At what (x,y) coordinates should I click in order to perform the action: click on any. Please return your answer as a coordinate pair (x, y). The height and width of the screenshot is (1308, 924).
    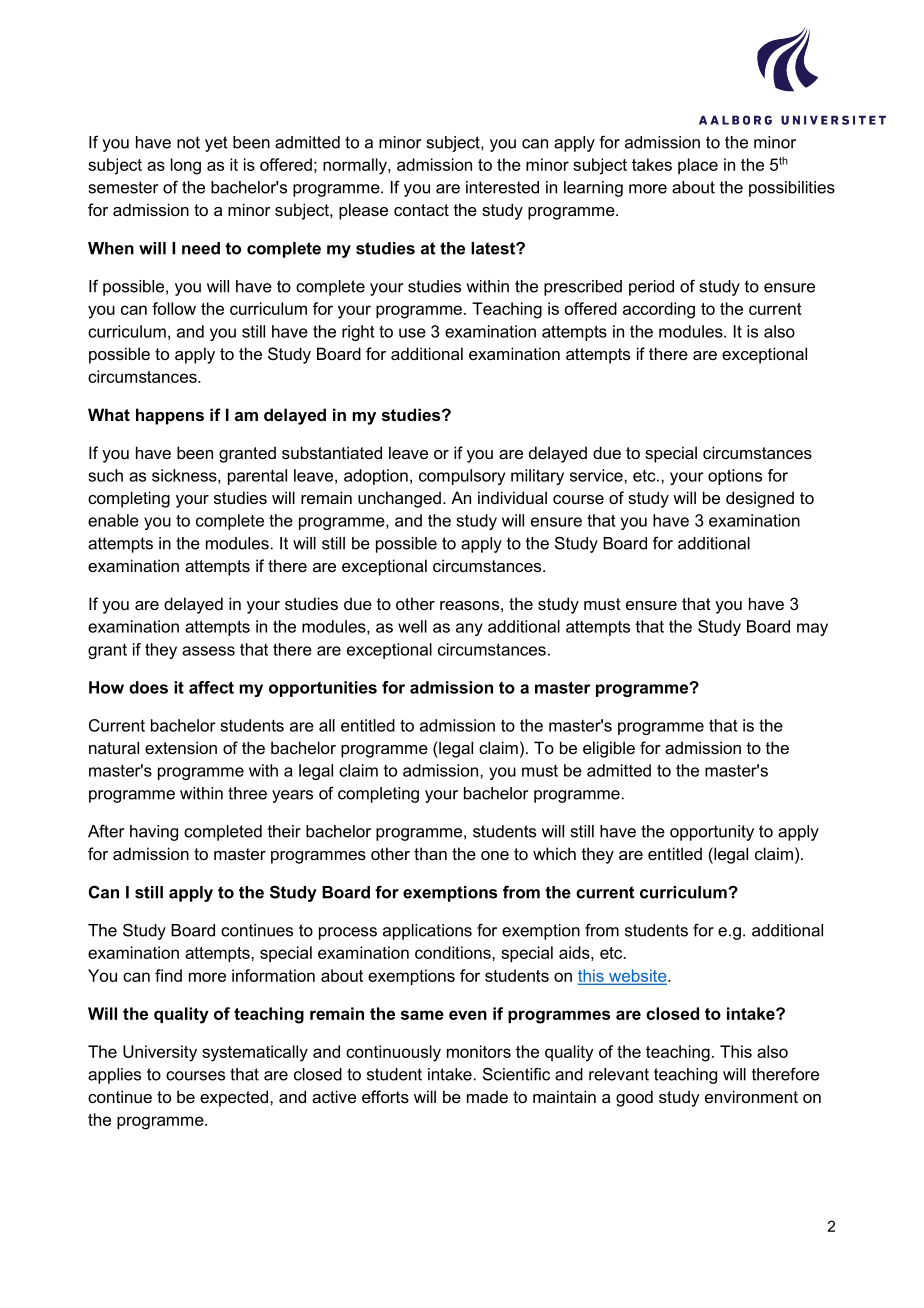
    Looking at the image, I should click on (469, 629).
